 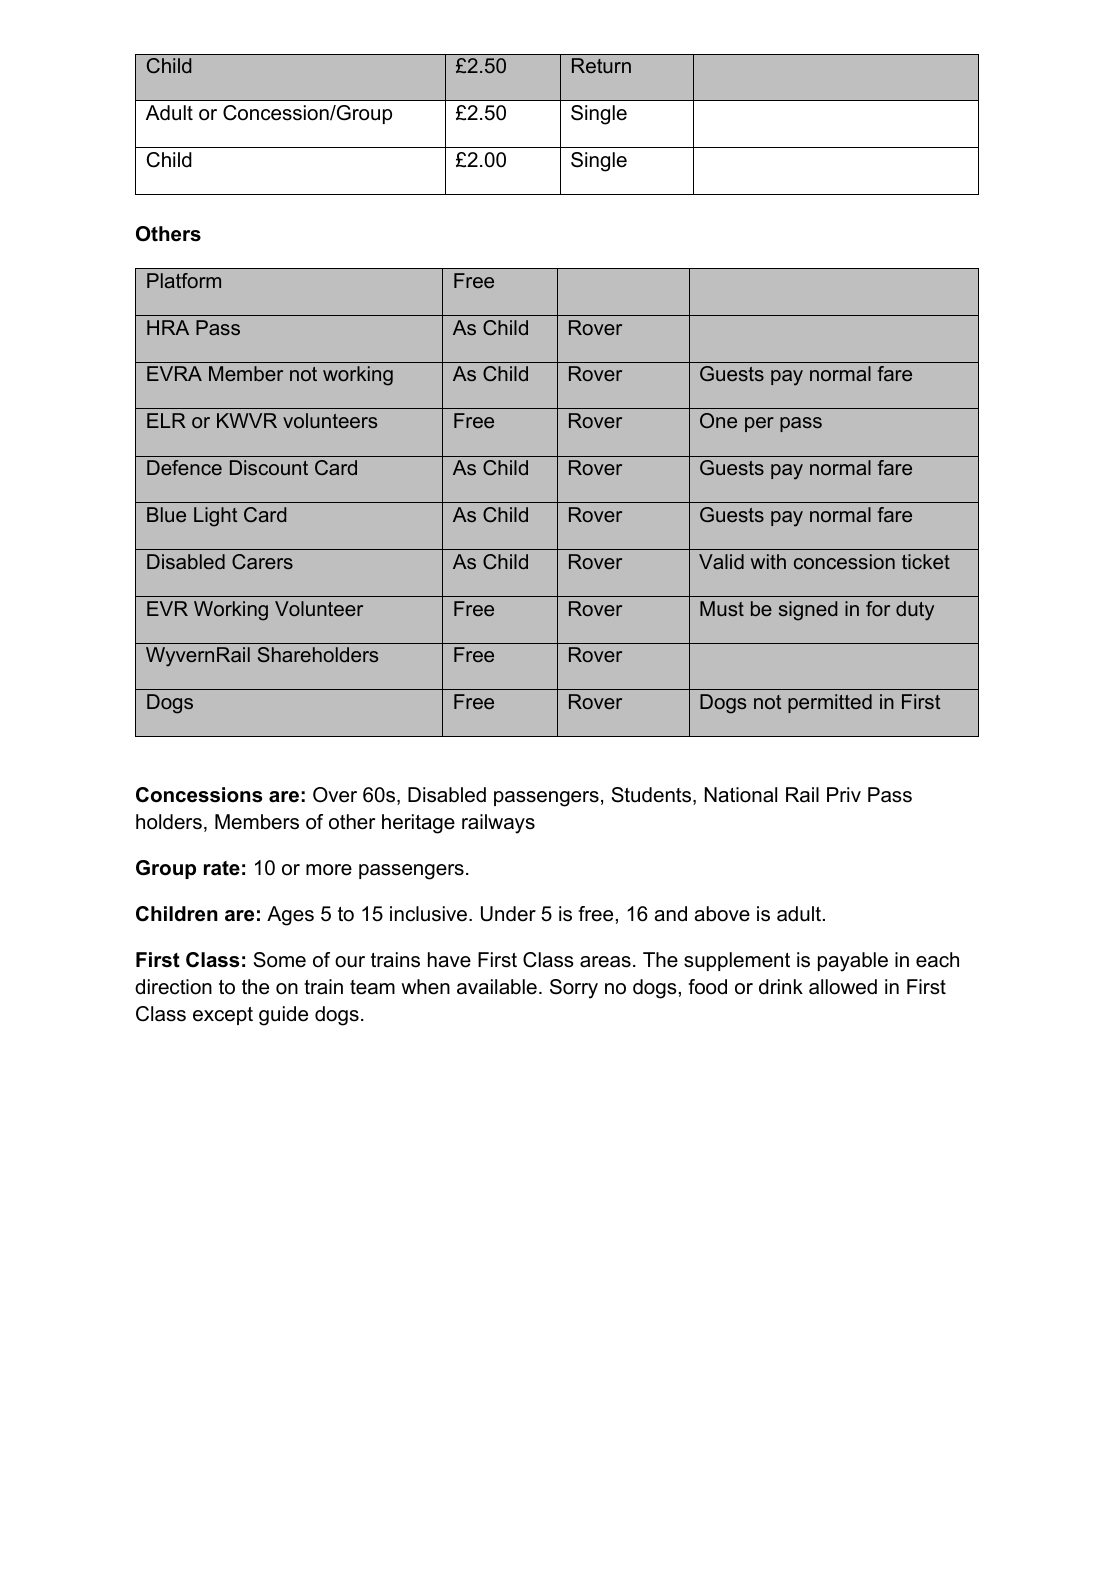 I want to click on Some, so click(x=279, y=960).
